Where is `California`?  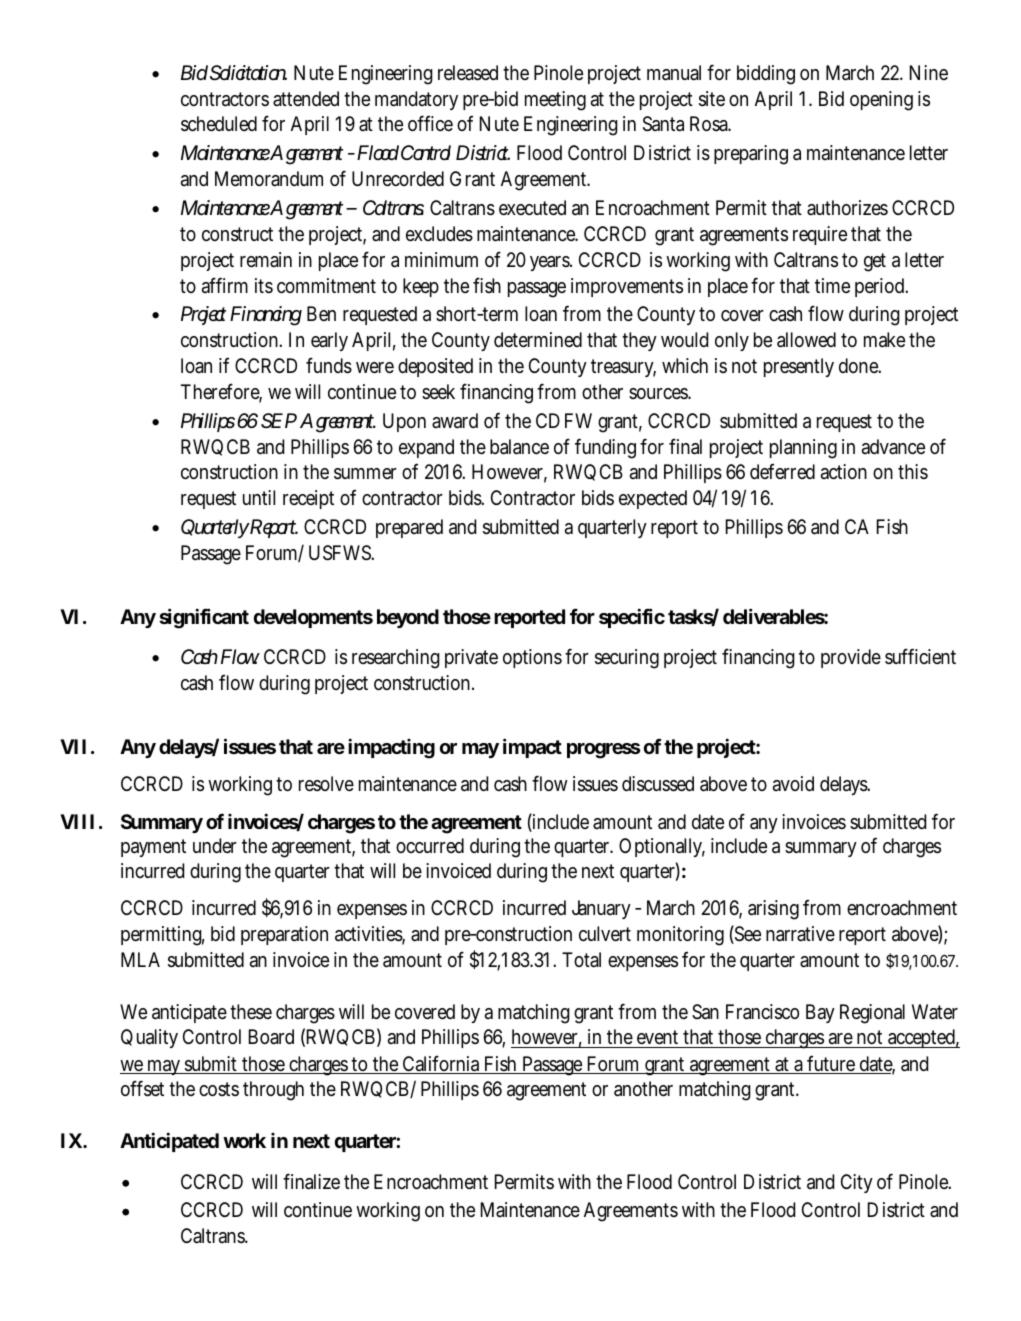 California is located at coordinates (441, 1064).
